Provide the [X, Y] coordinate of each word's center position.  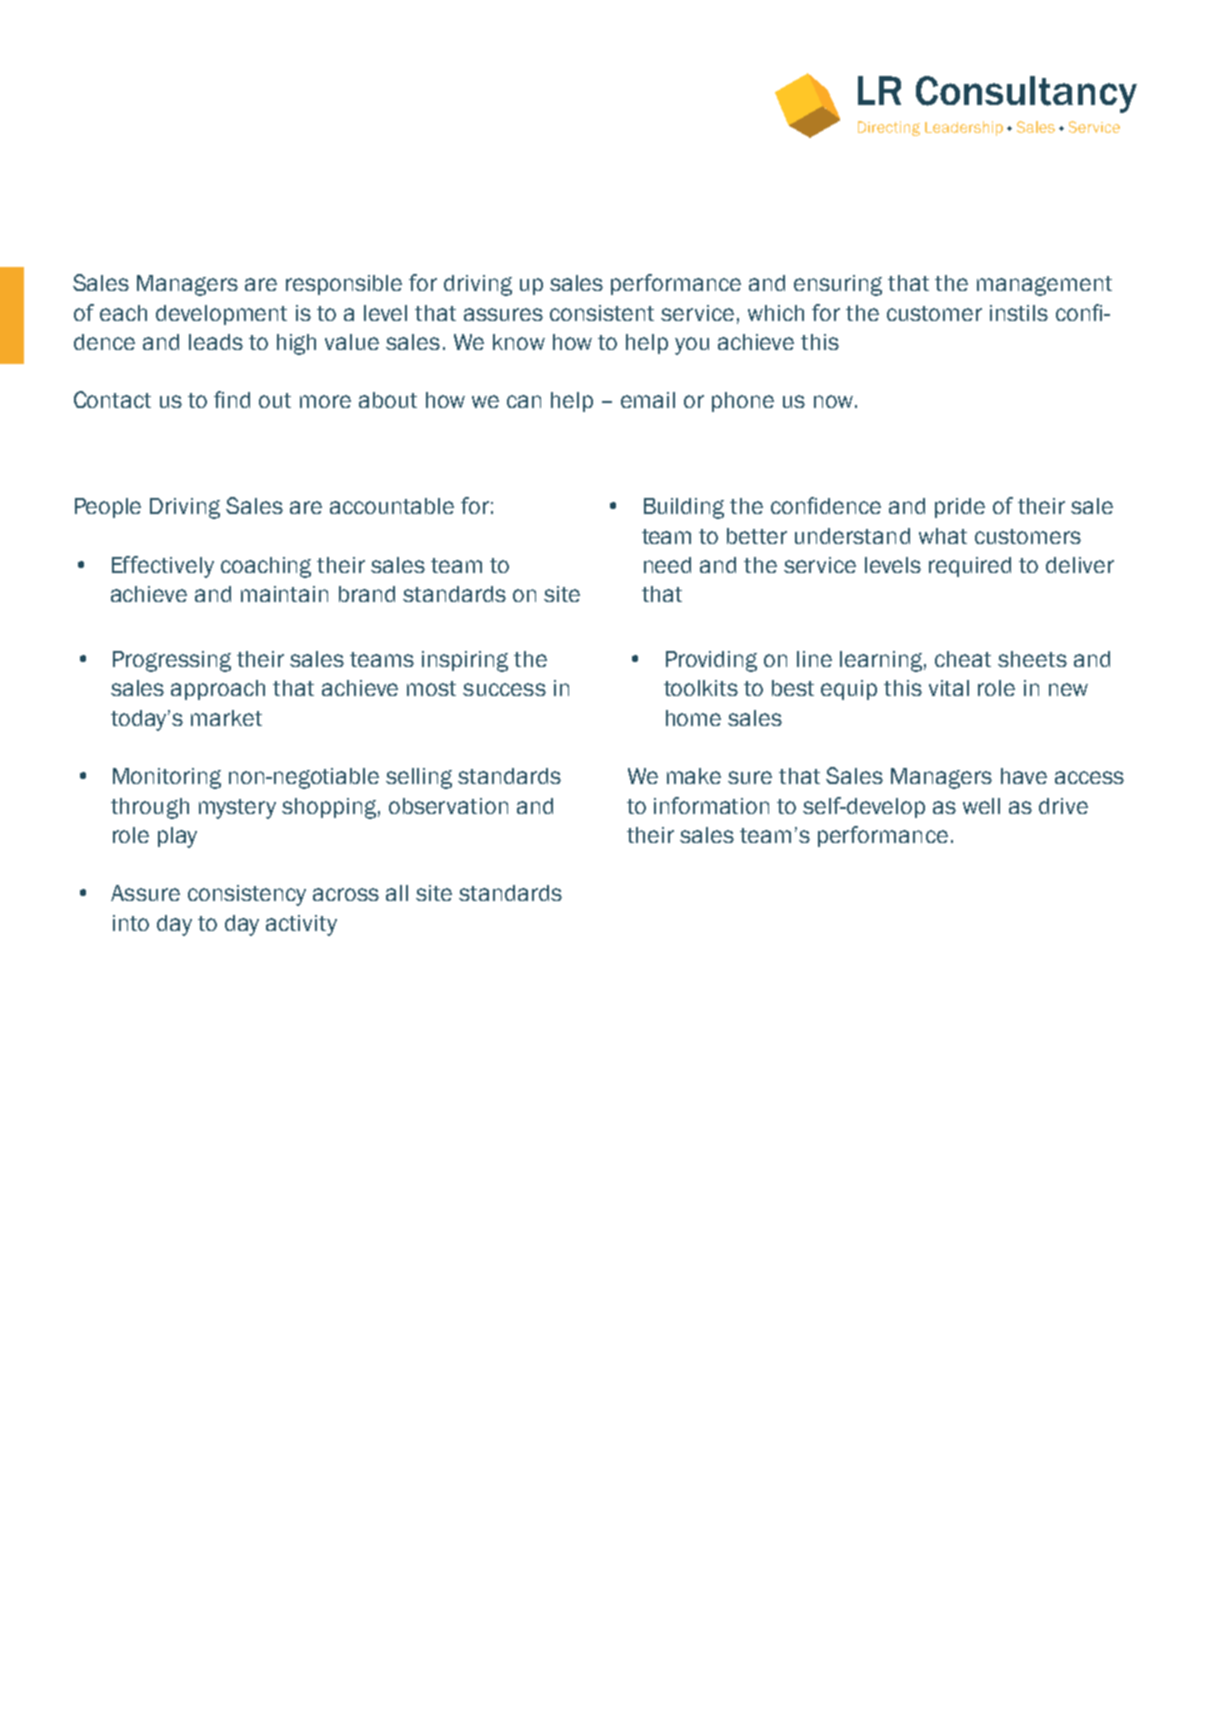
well [981, 806]
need [667, 565]
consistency [247, 895]
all [397, 893]
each [123, 313]
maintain [284, 594]
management [1044, 286]
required [970, 567]
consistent [602, 313]
